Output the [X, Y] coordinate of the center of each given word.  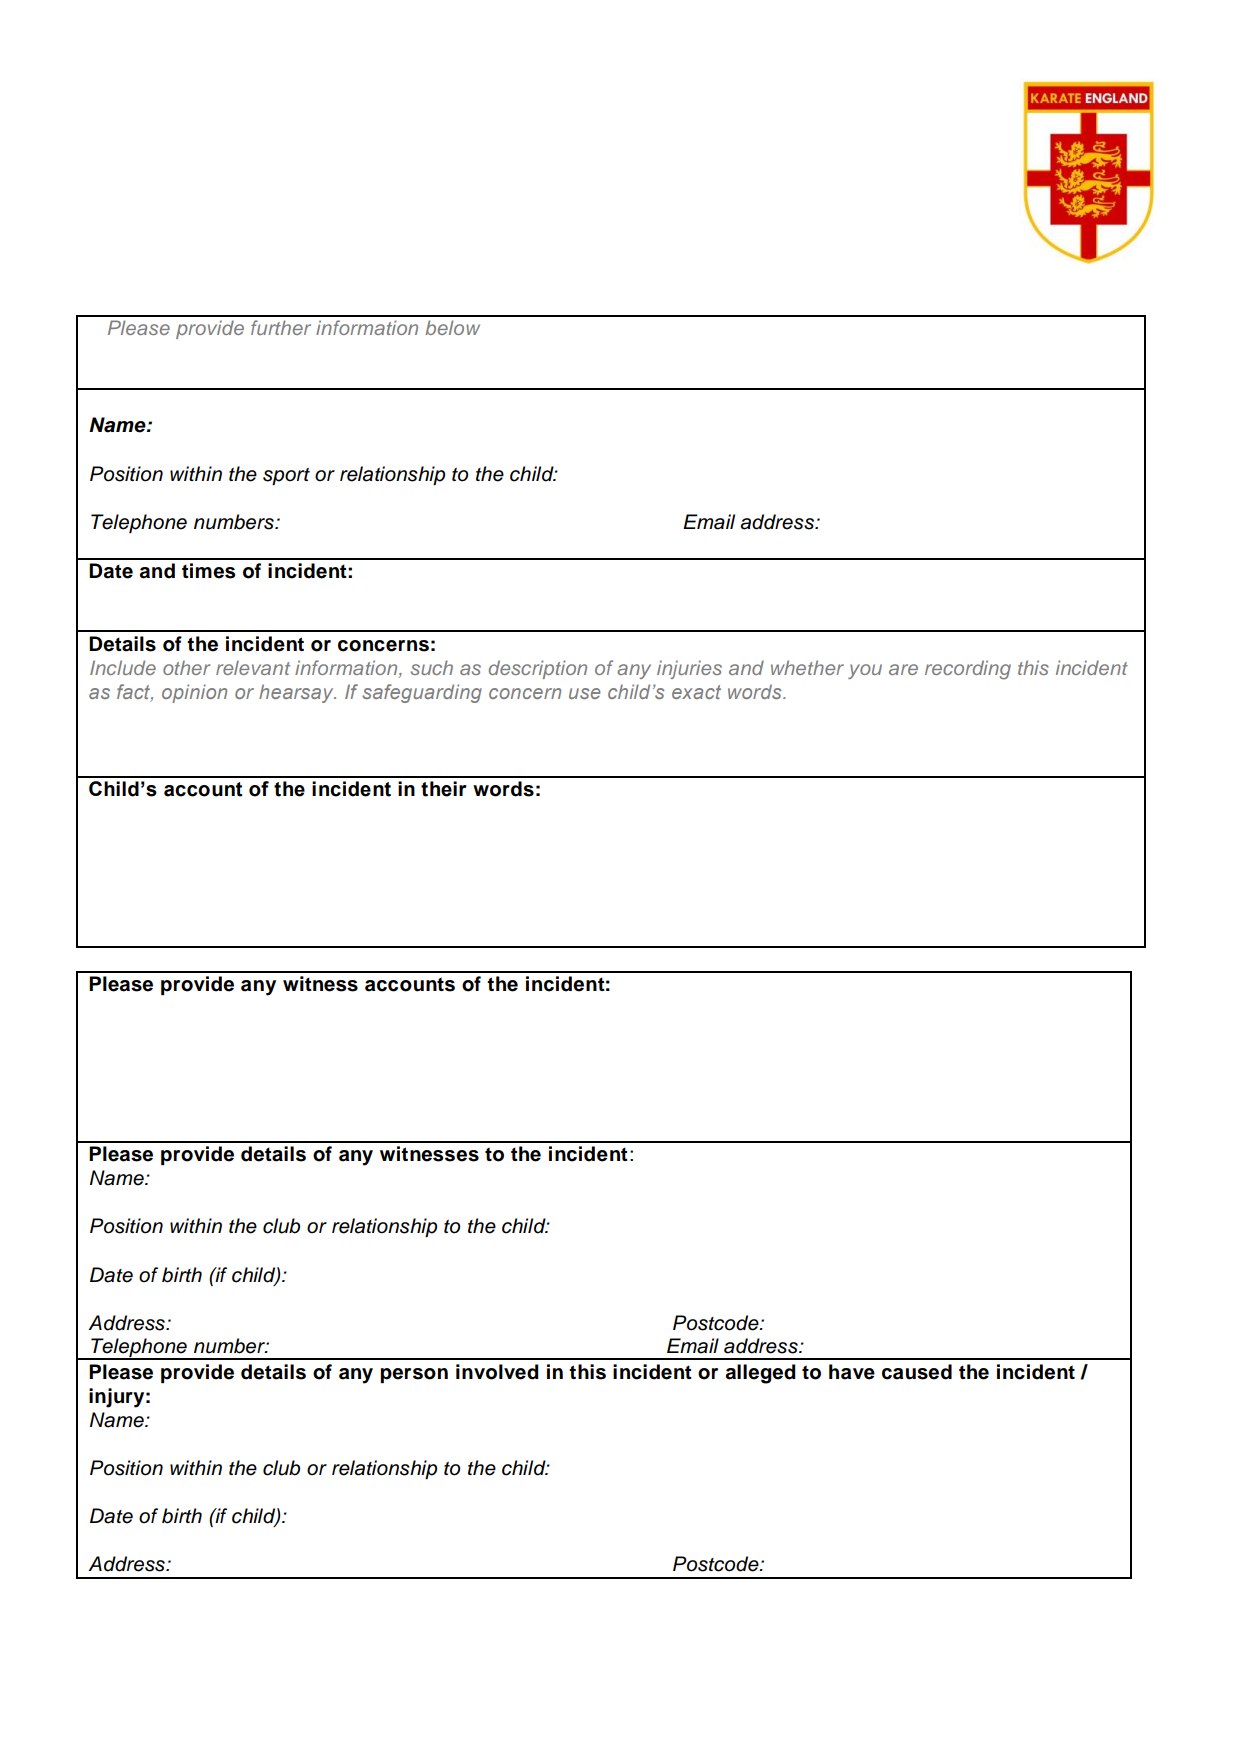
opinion [194, 693]
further [281, 327]
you [865, 671]
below [452, 327]
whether [807, 667]
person [414, 1375]
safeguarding [422, 693]
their [444, 789]
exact [696, 692]
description [538, 669]
